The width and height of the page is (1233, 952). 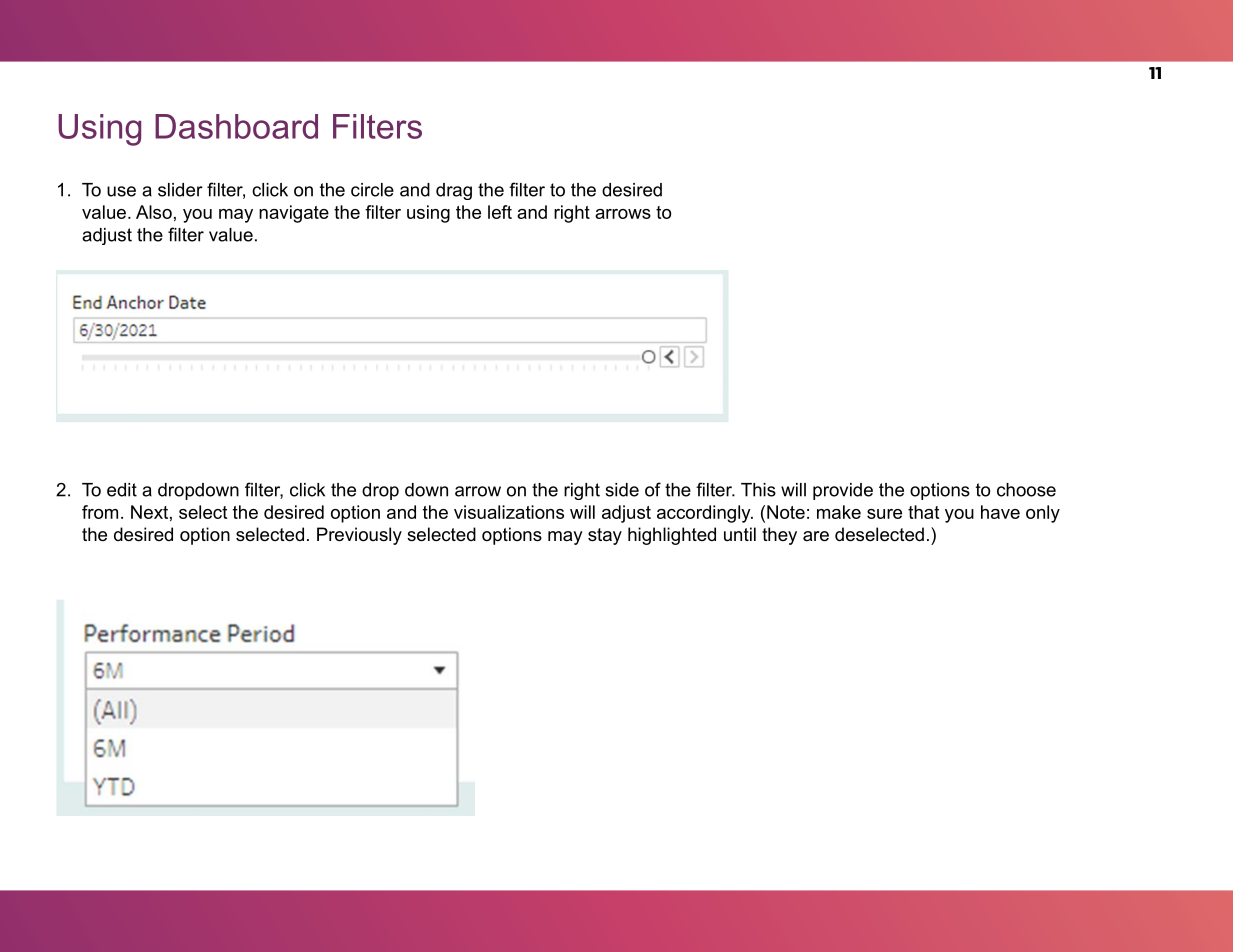 What do you see at coordinates (758, 490) in the page?
I see `This` at bounding box center [758, 490].
